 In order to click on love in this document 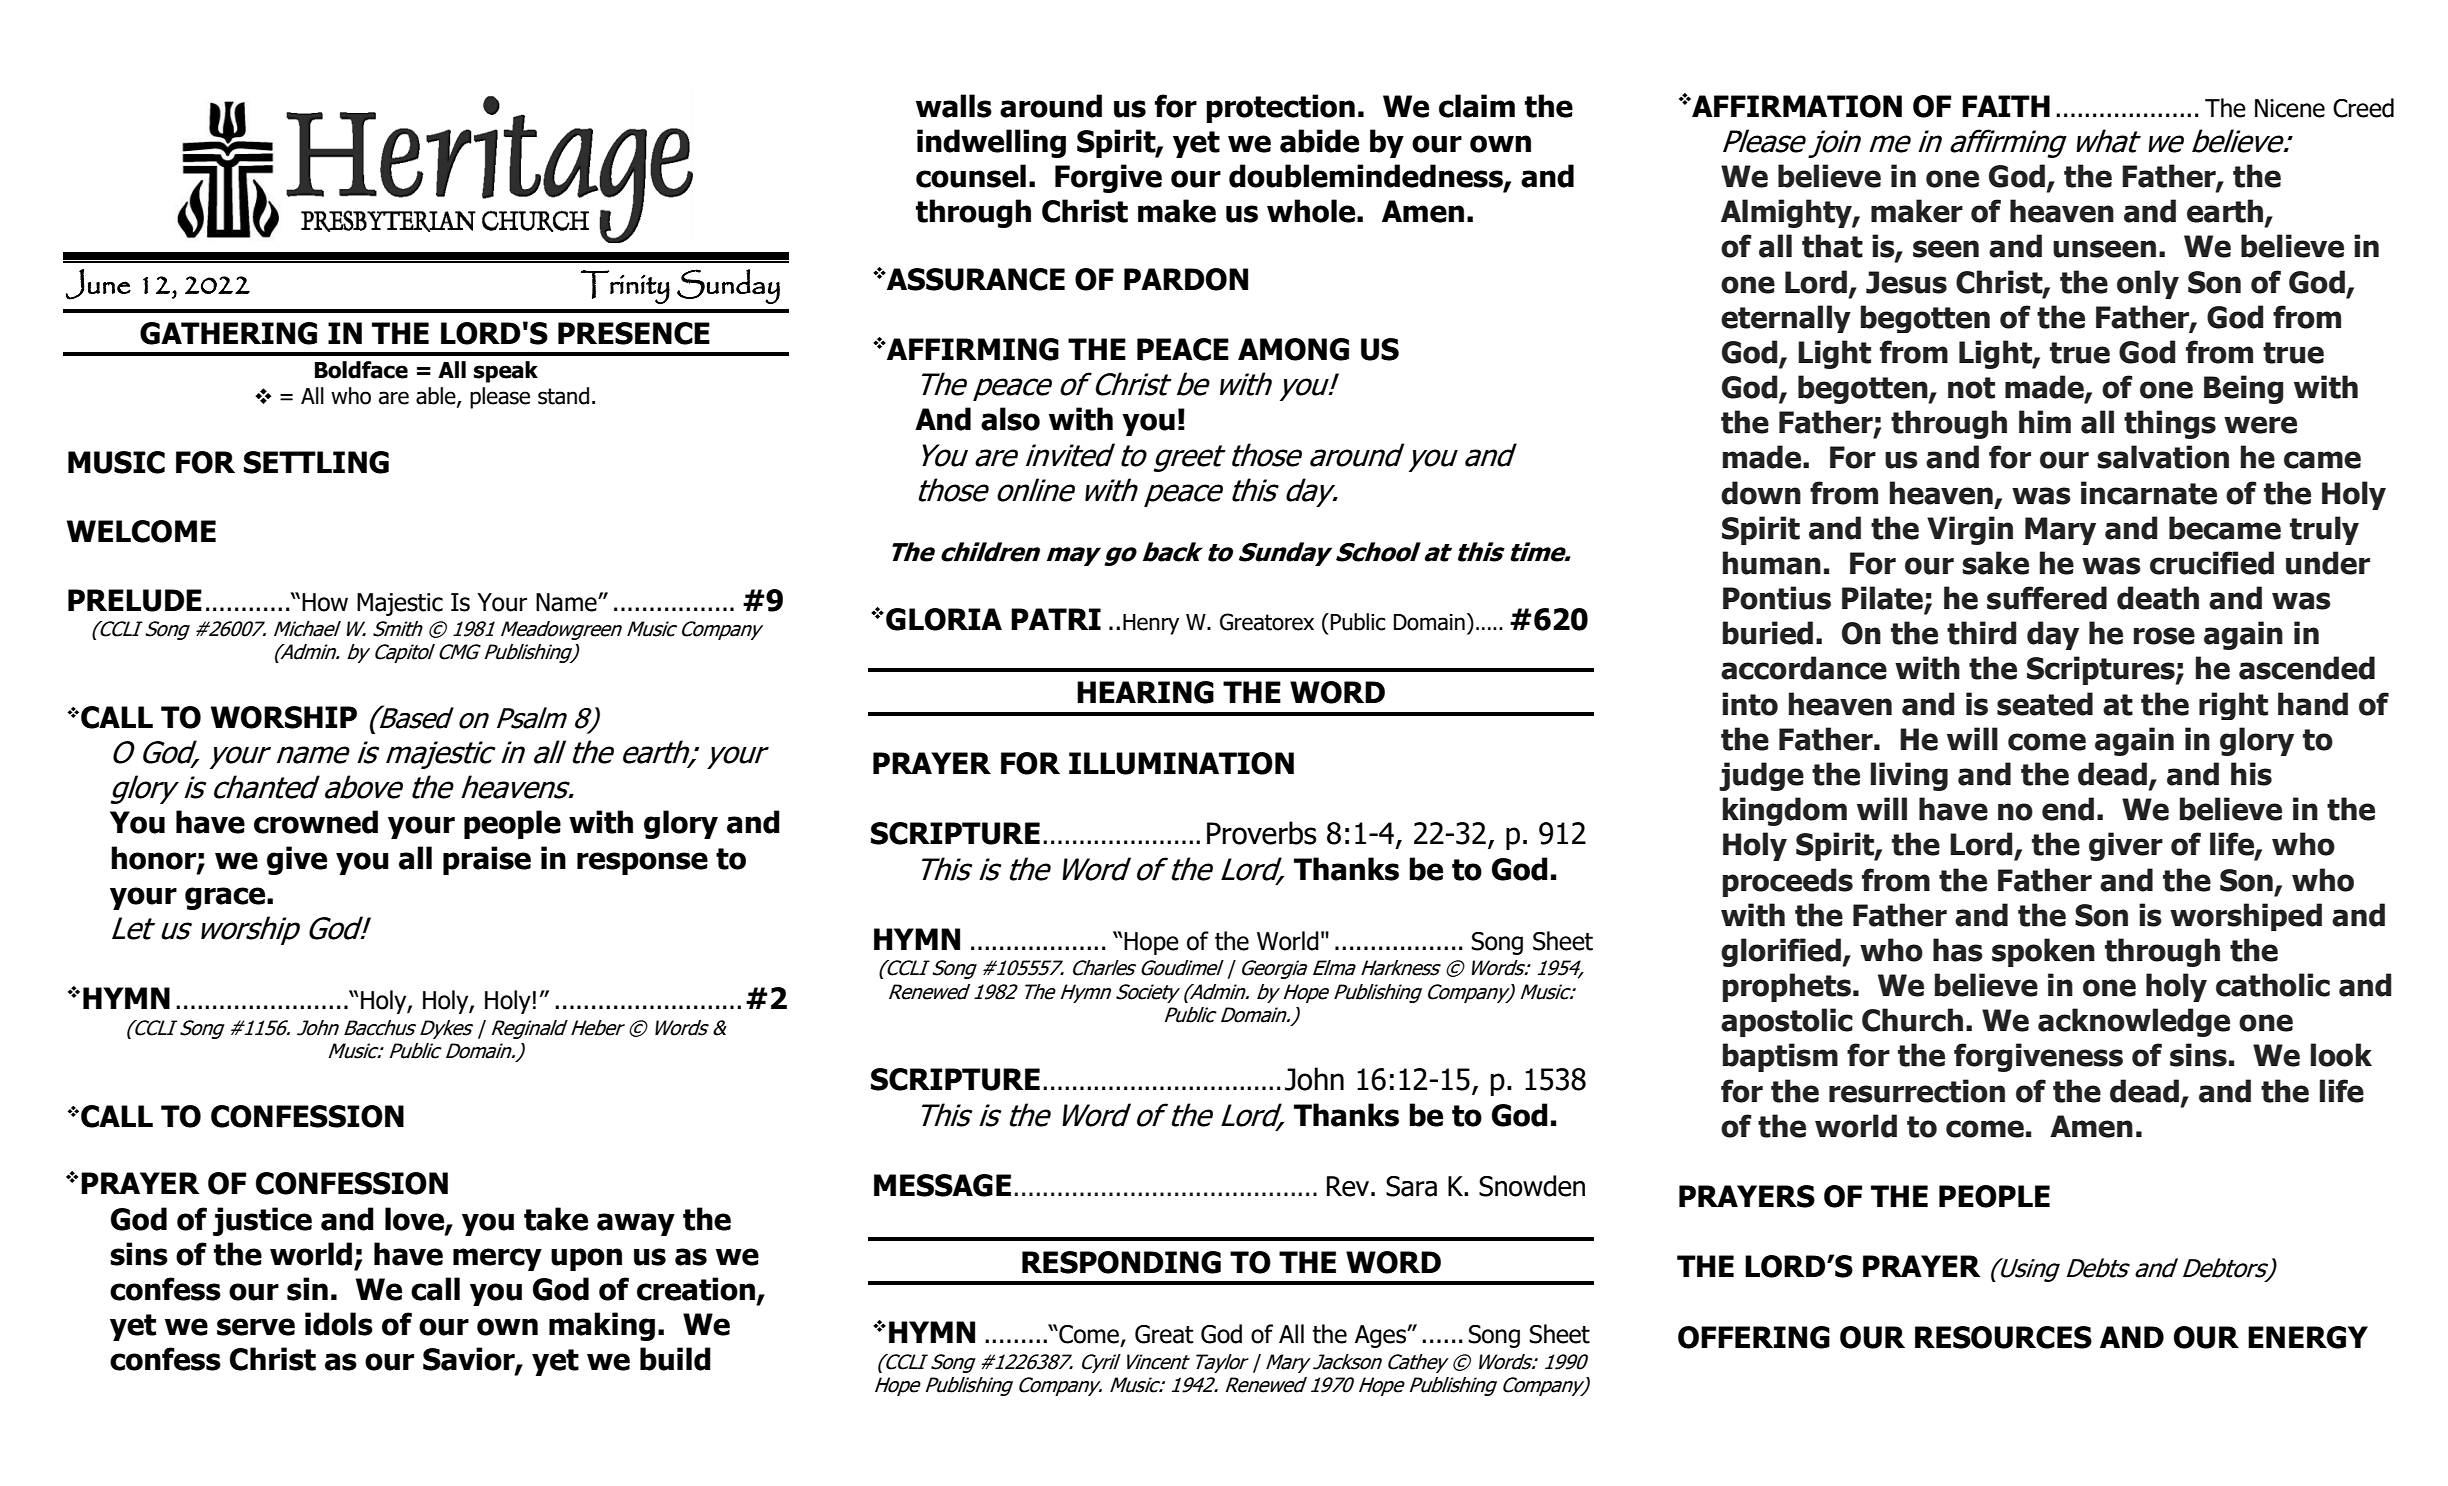, I will do `click(415, 1219)`.
